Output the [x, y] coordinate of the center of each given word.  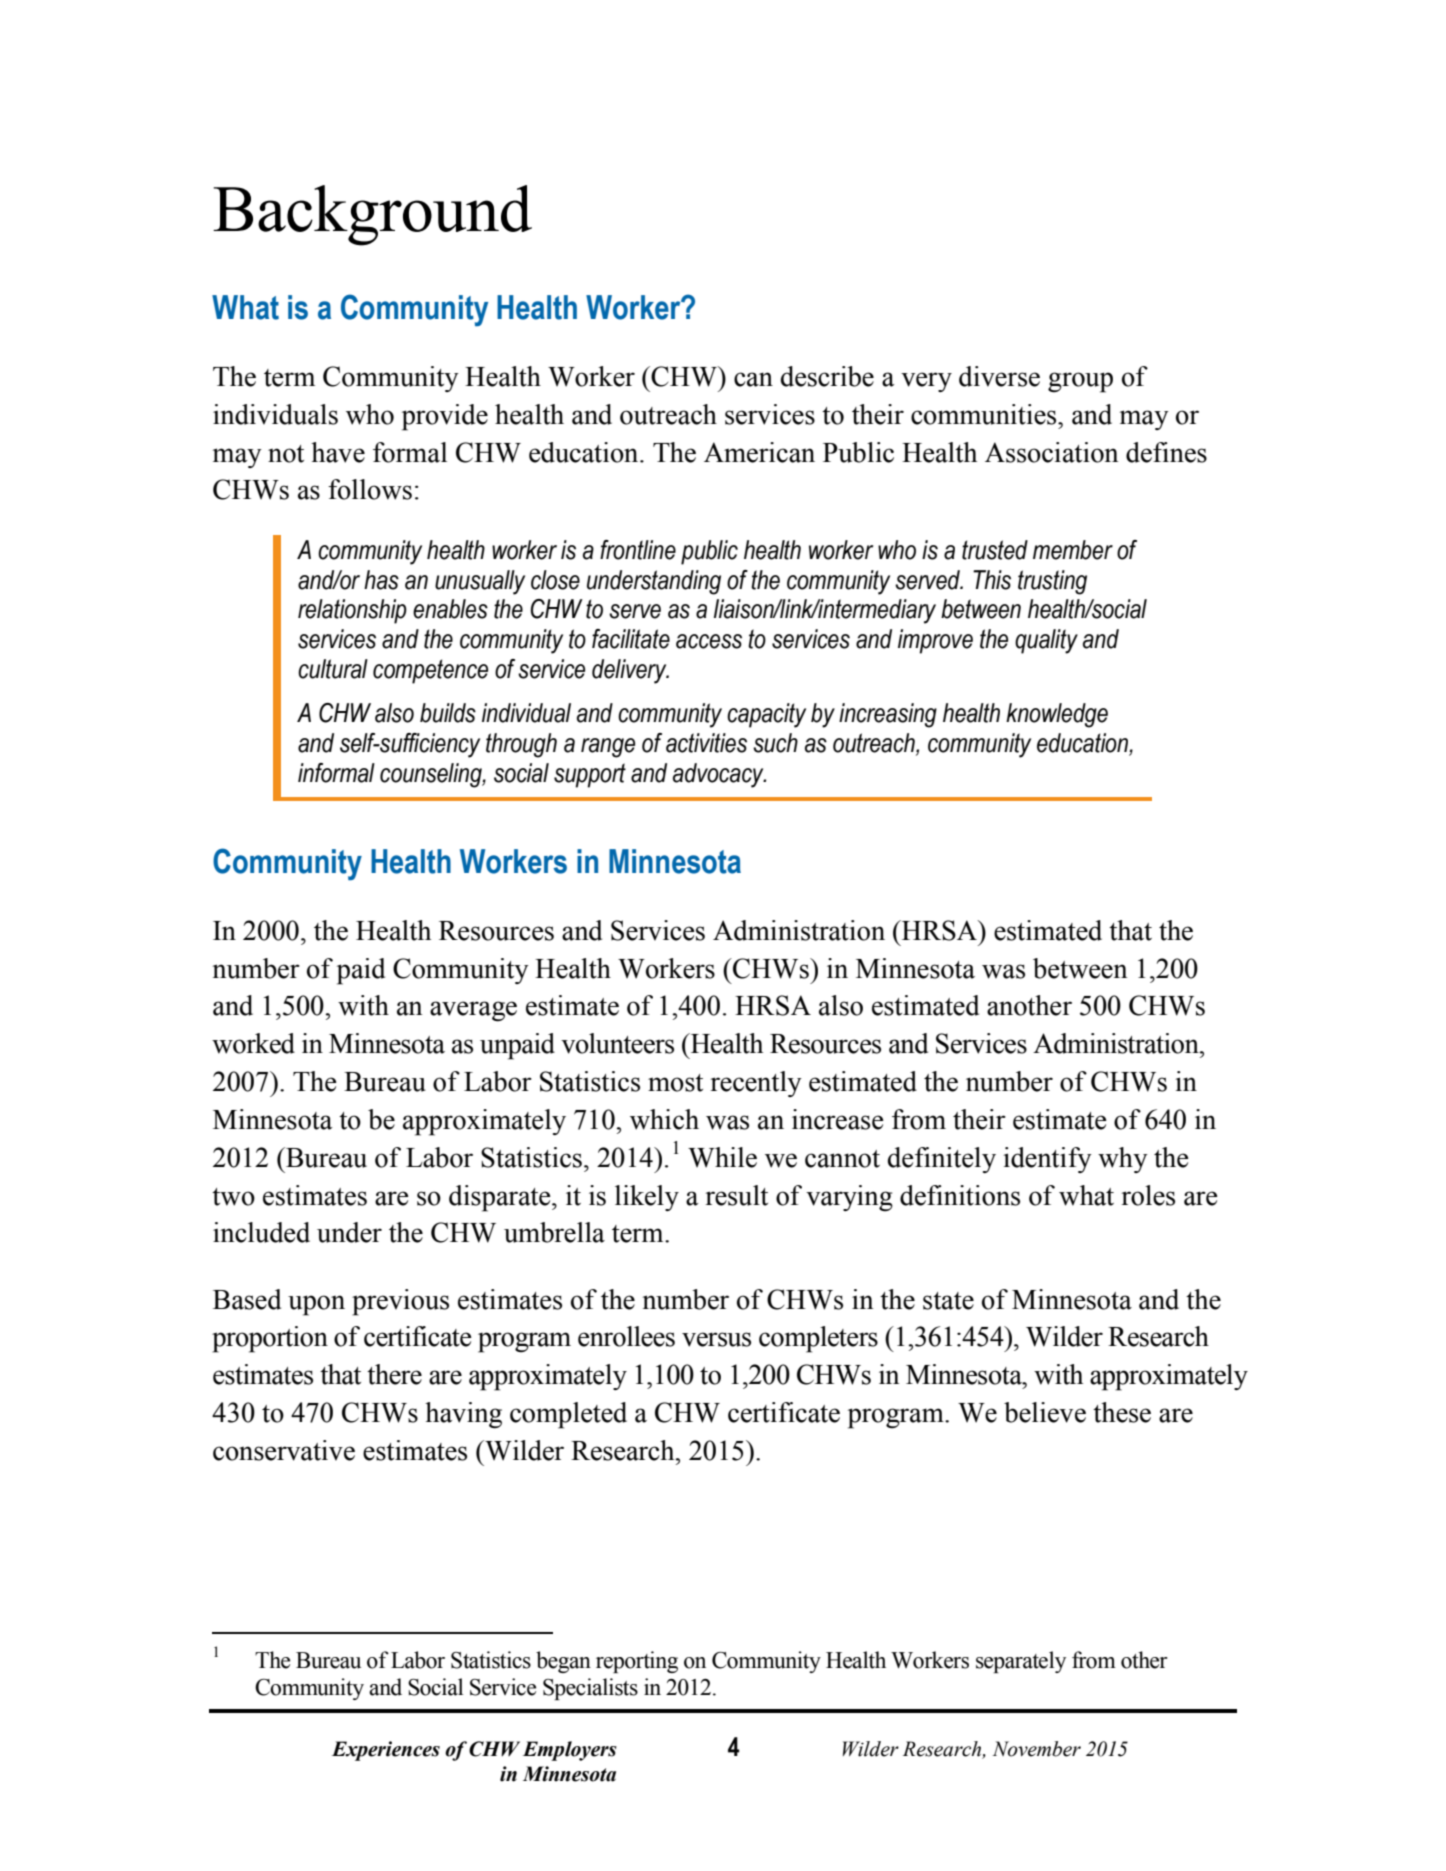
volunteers [617, 1043]
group [1080, 382]
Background [372, 215]
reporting [637, 1662]
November [1036, 1749]
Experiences [386, 1751]
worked [253, 1043]
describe [827, 376]
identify [1047, 1160]
